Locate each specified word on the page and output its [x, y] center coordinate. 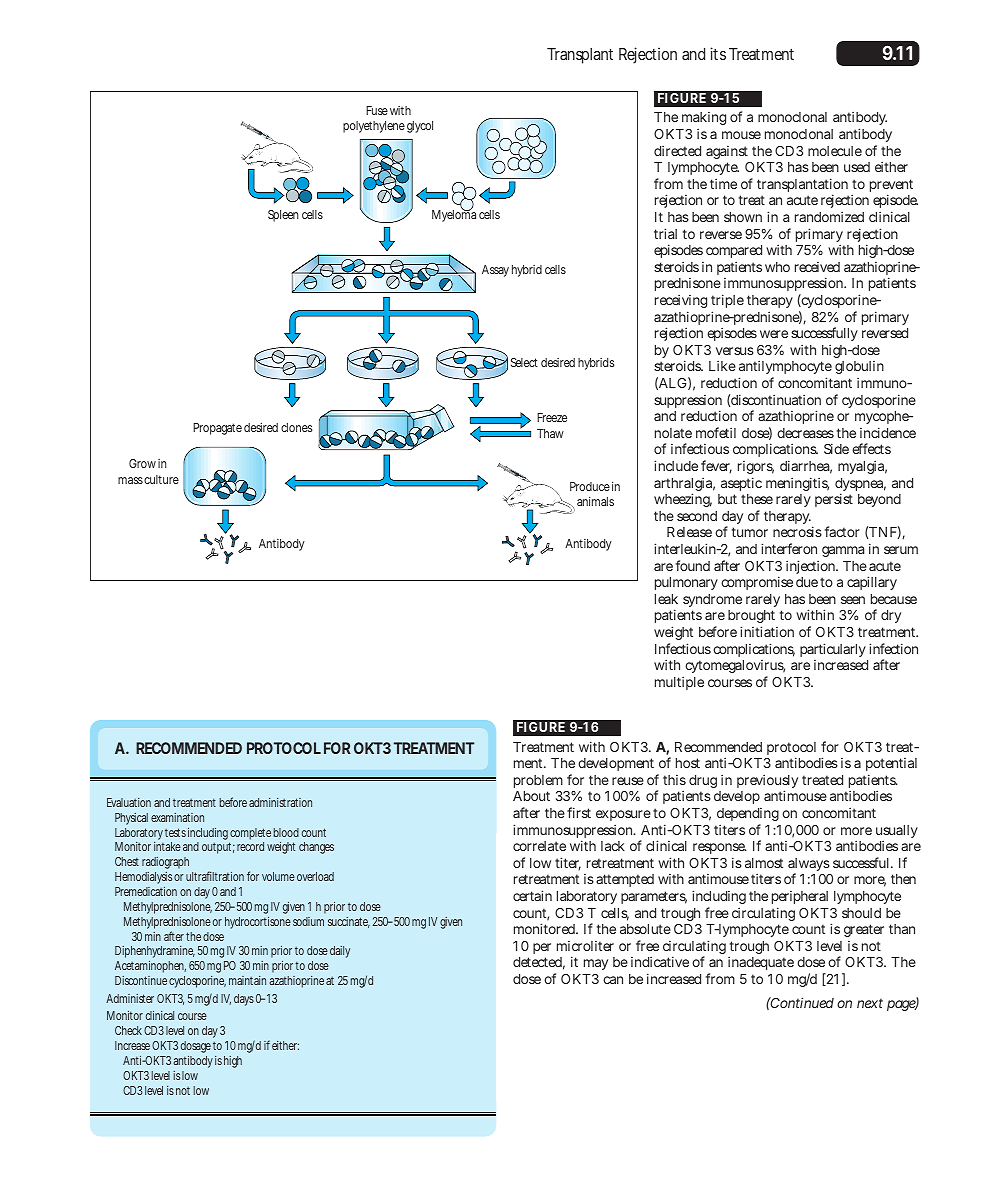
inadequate [761, 963]
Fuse [377, 110]
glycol [420, 127]
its [718, 53]
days [244, 1000]
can [613, 980]
